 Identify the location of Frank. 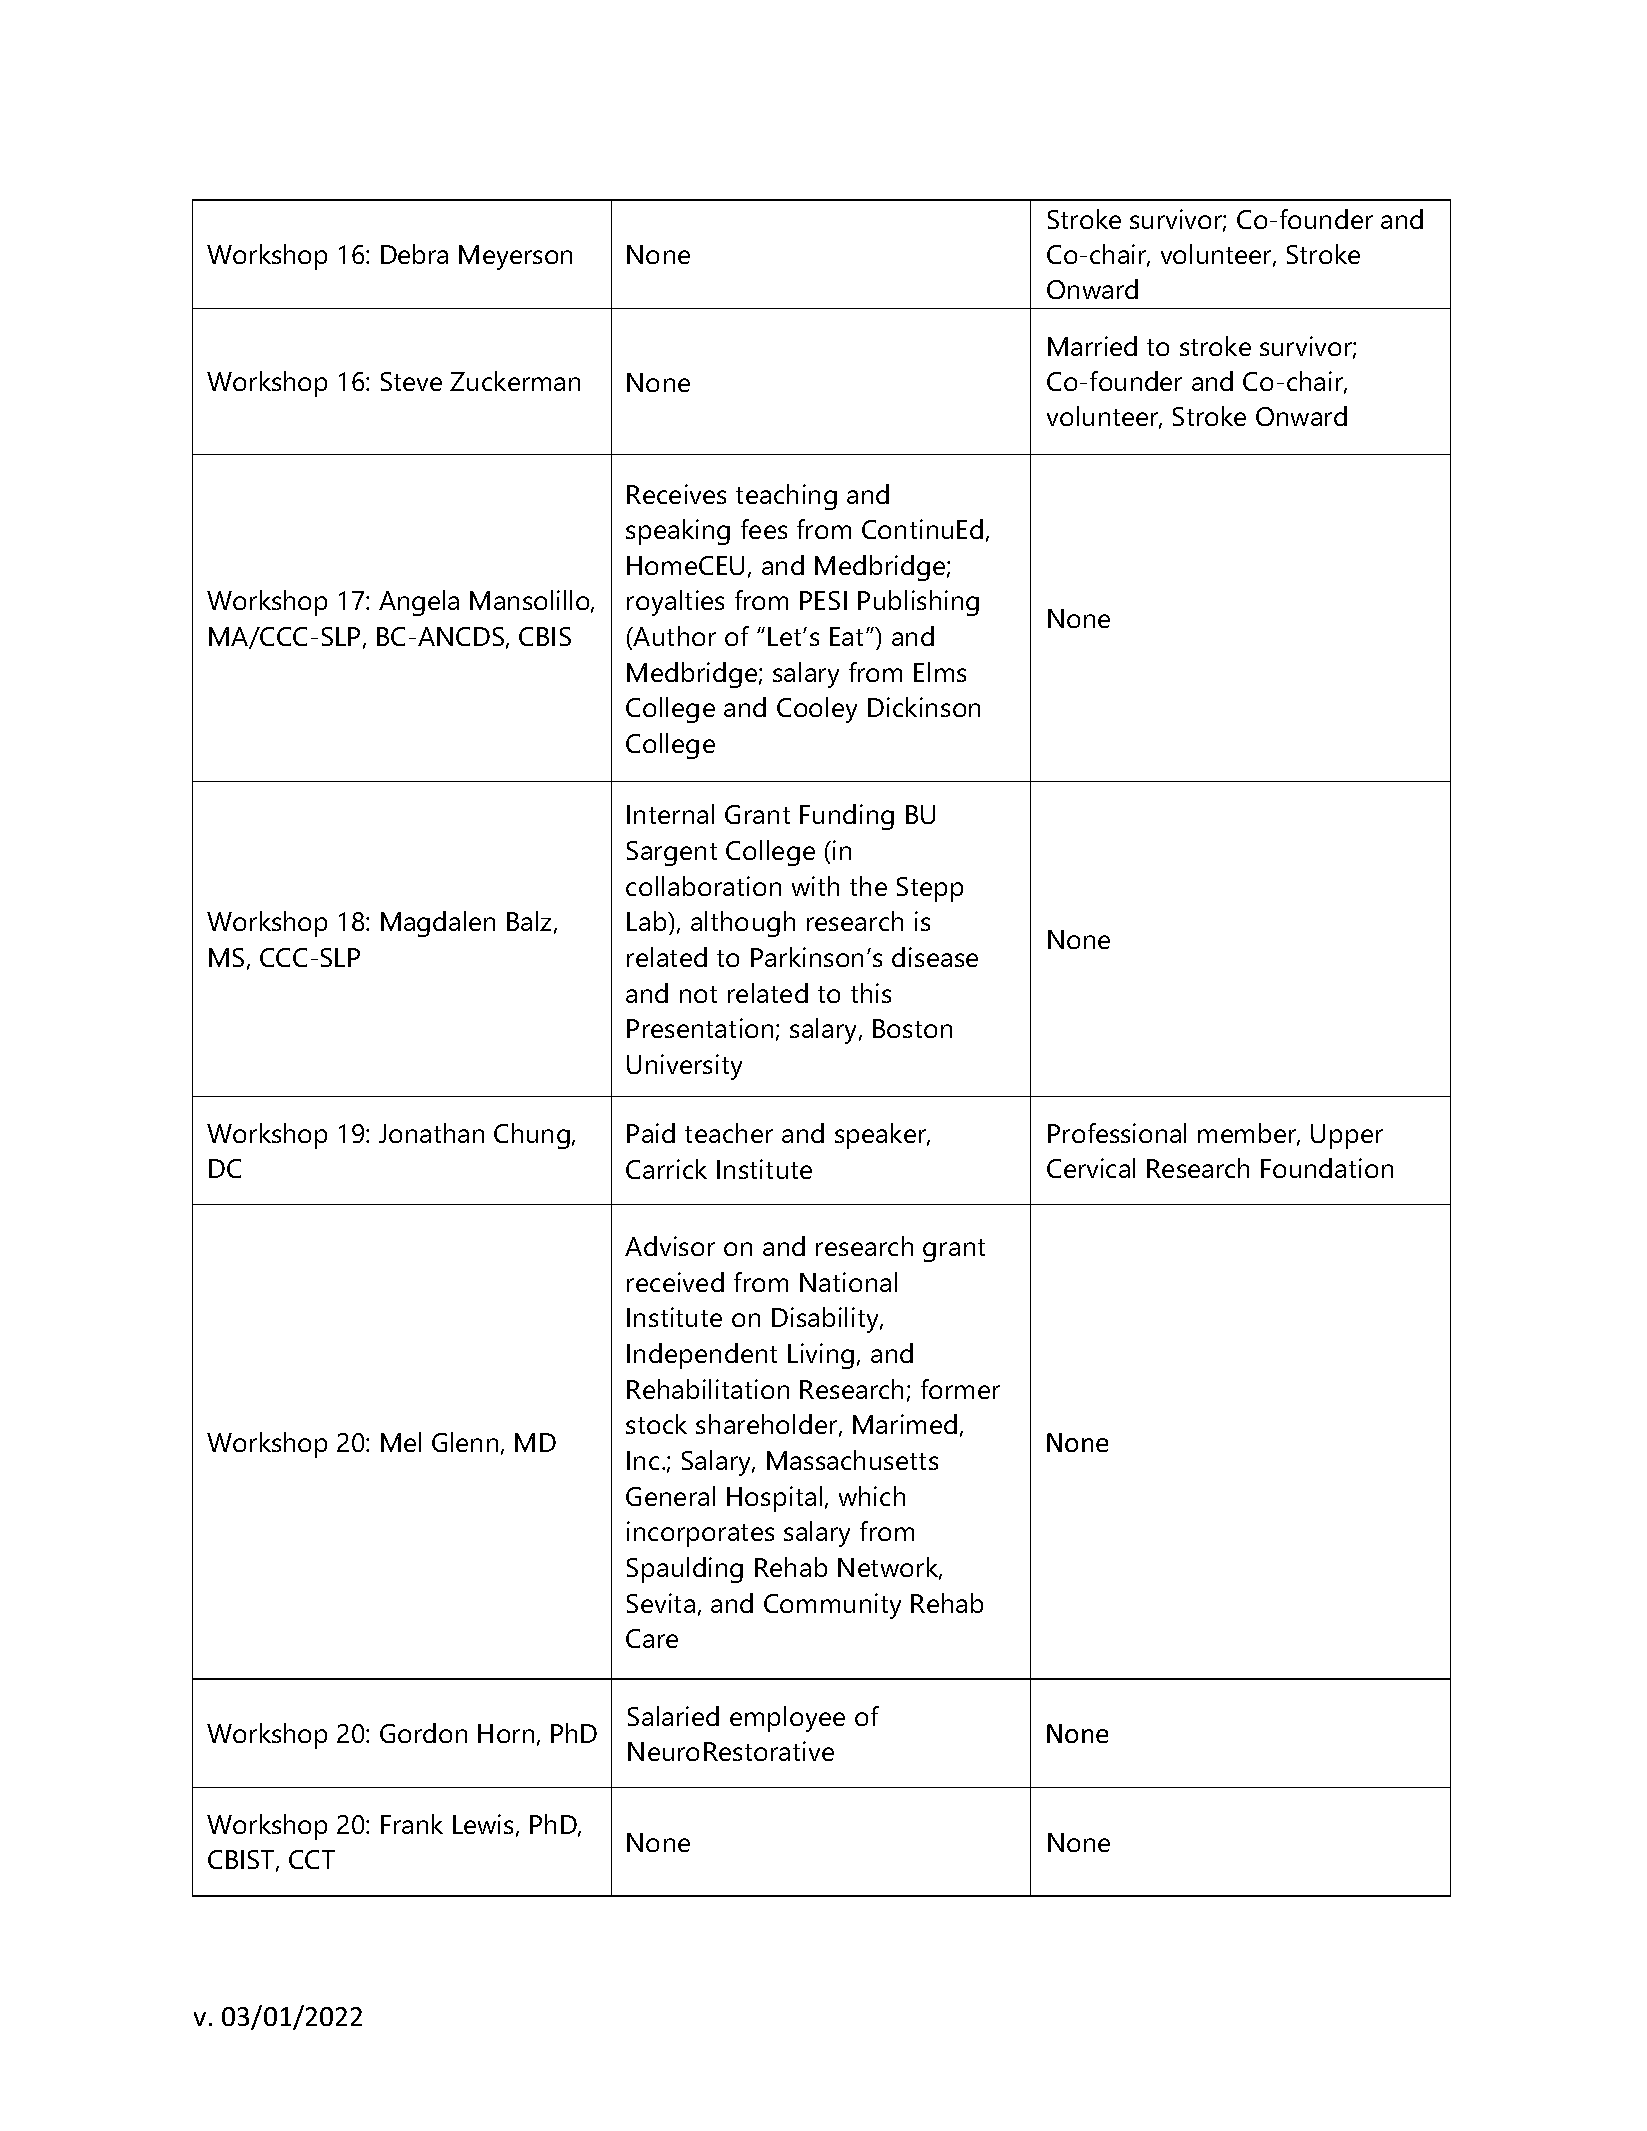
(412, 1824).
